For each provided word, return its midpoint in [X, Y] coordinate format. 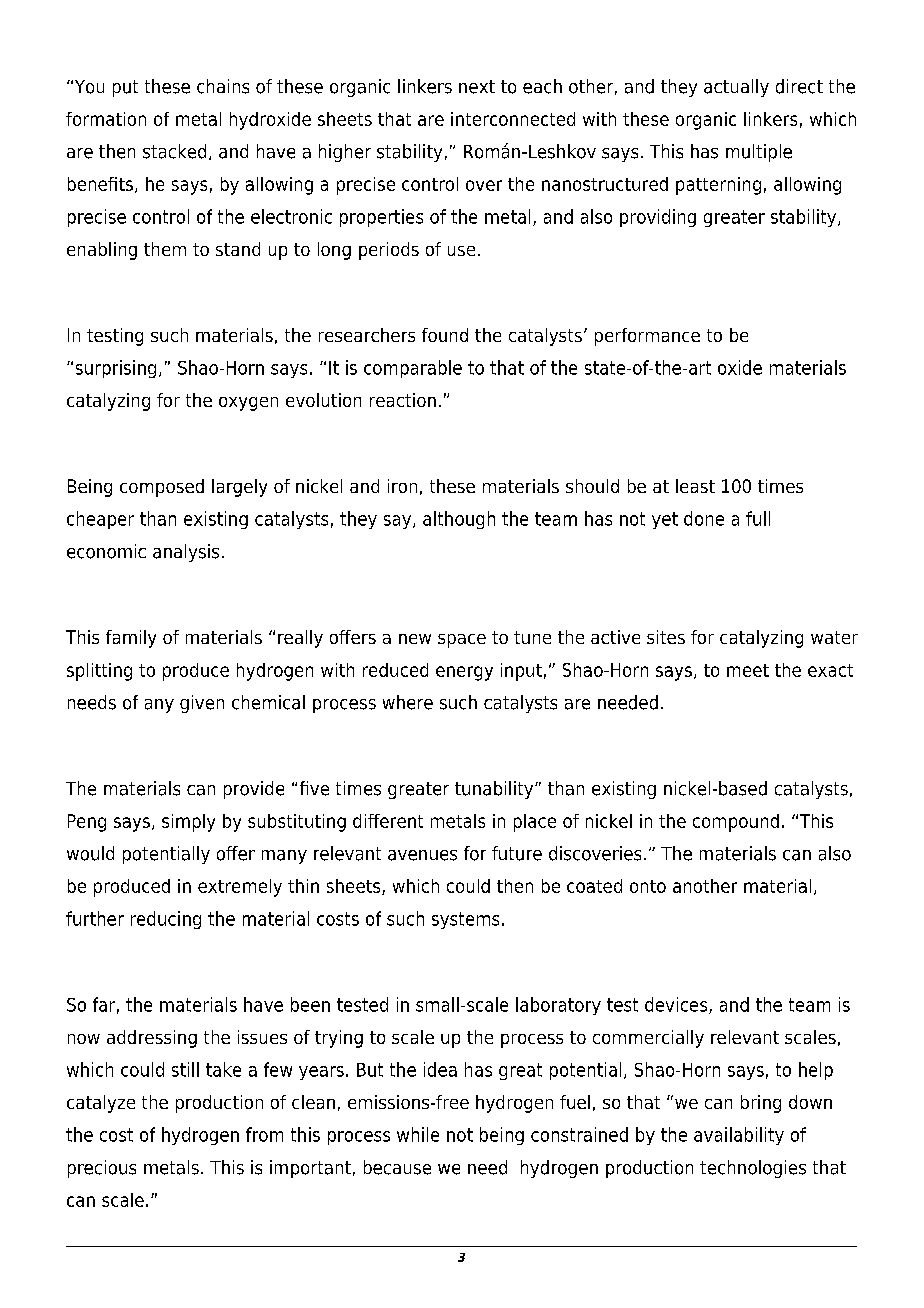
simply [188, 823]
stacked [174, 151]
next [477, 87]
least [695, 486]
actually [736, 88]
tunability [495, 790]
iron [402, 486]
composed [162, 488]
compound [736, 823]
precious [102, 1169]
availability [739, 1136]
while [418, 1134]
